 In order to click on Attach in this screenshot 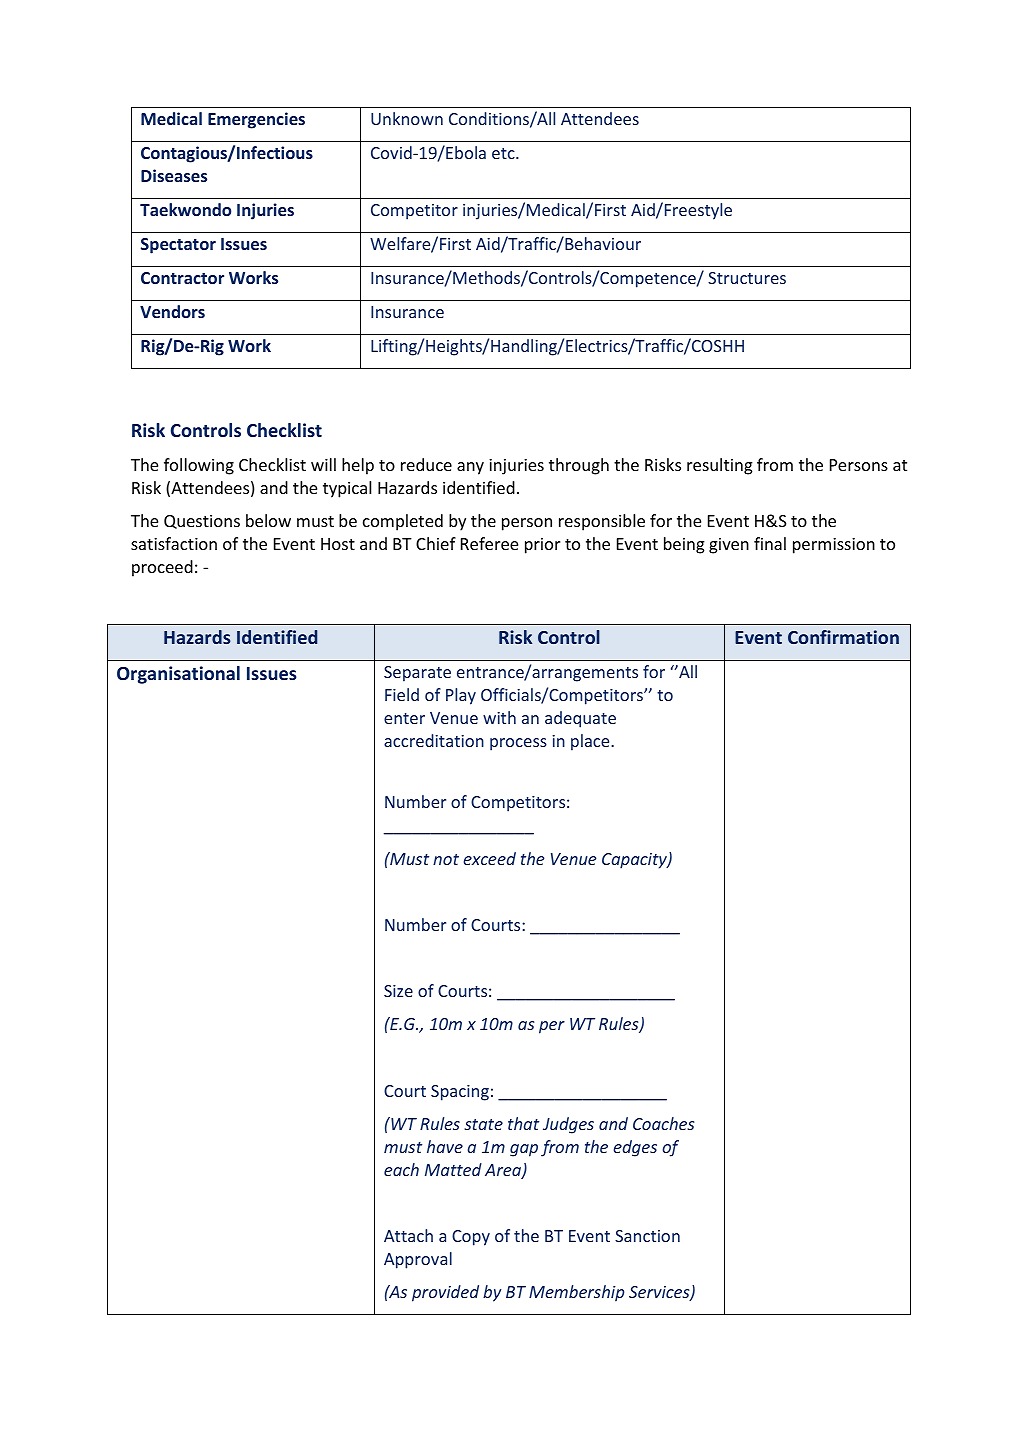, I will do `click(408, 1235)`.
